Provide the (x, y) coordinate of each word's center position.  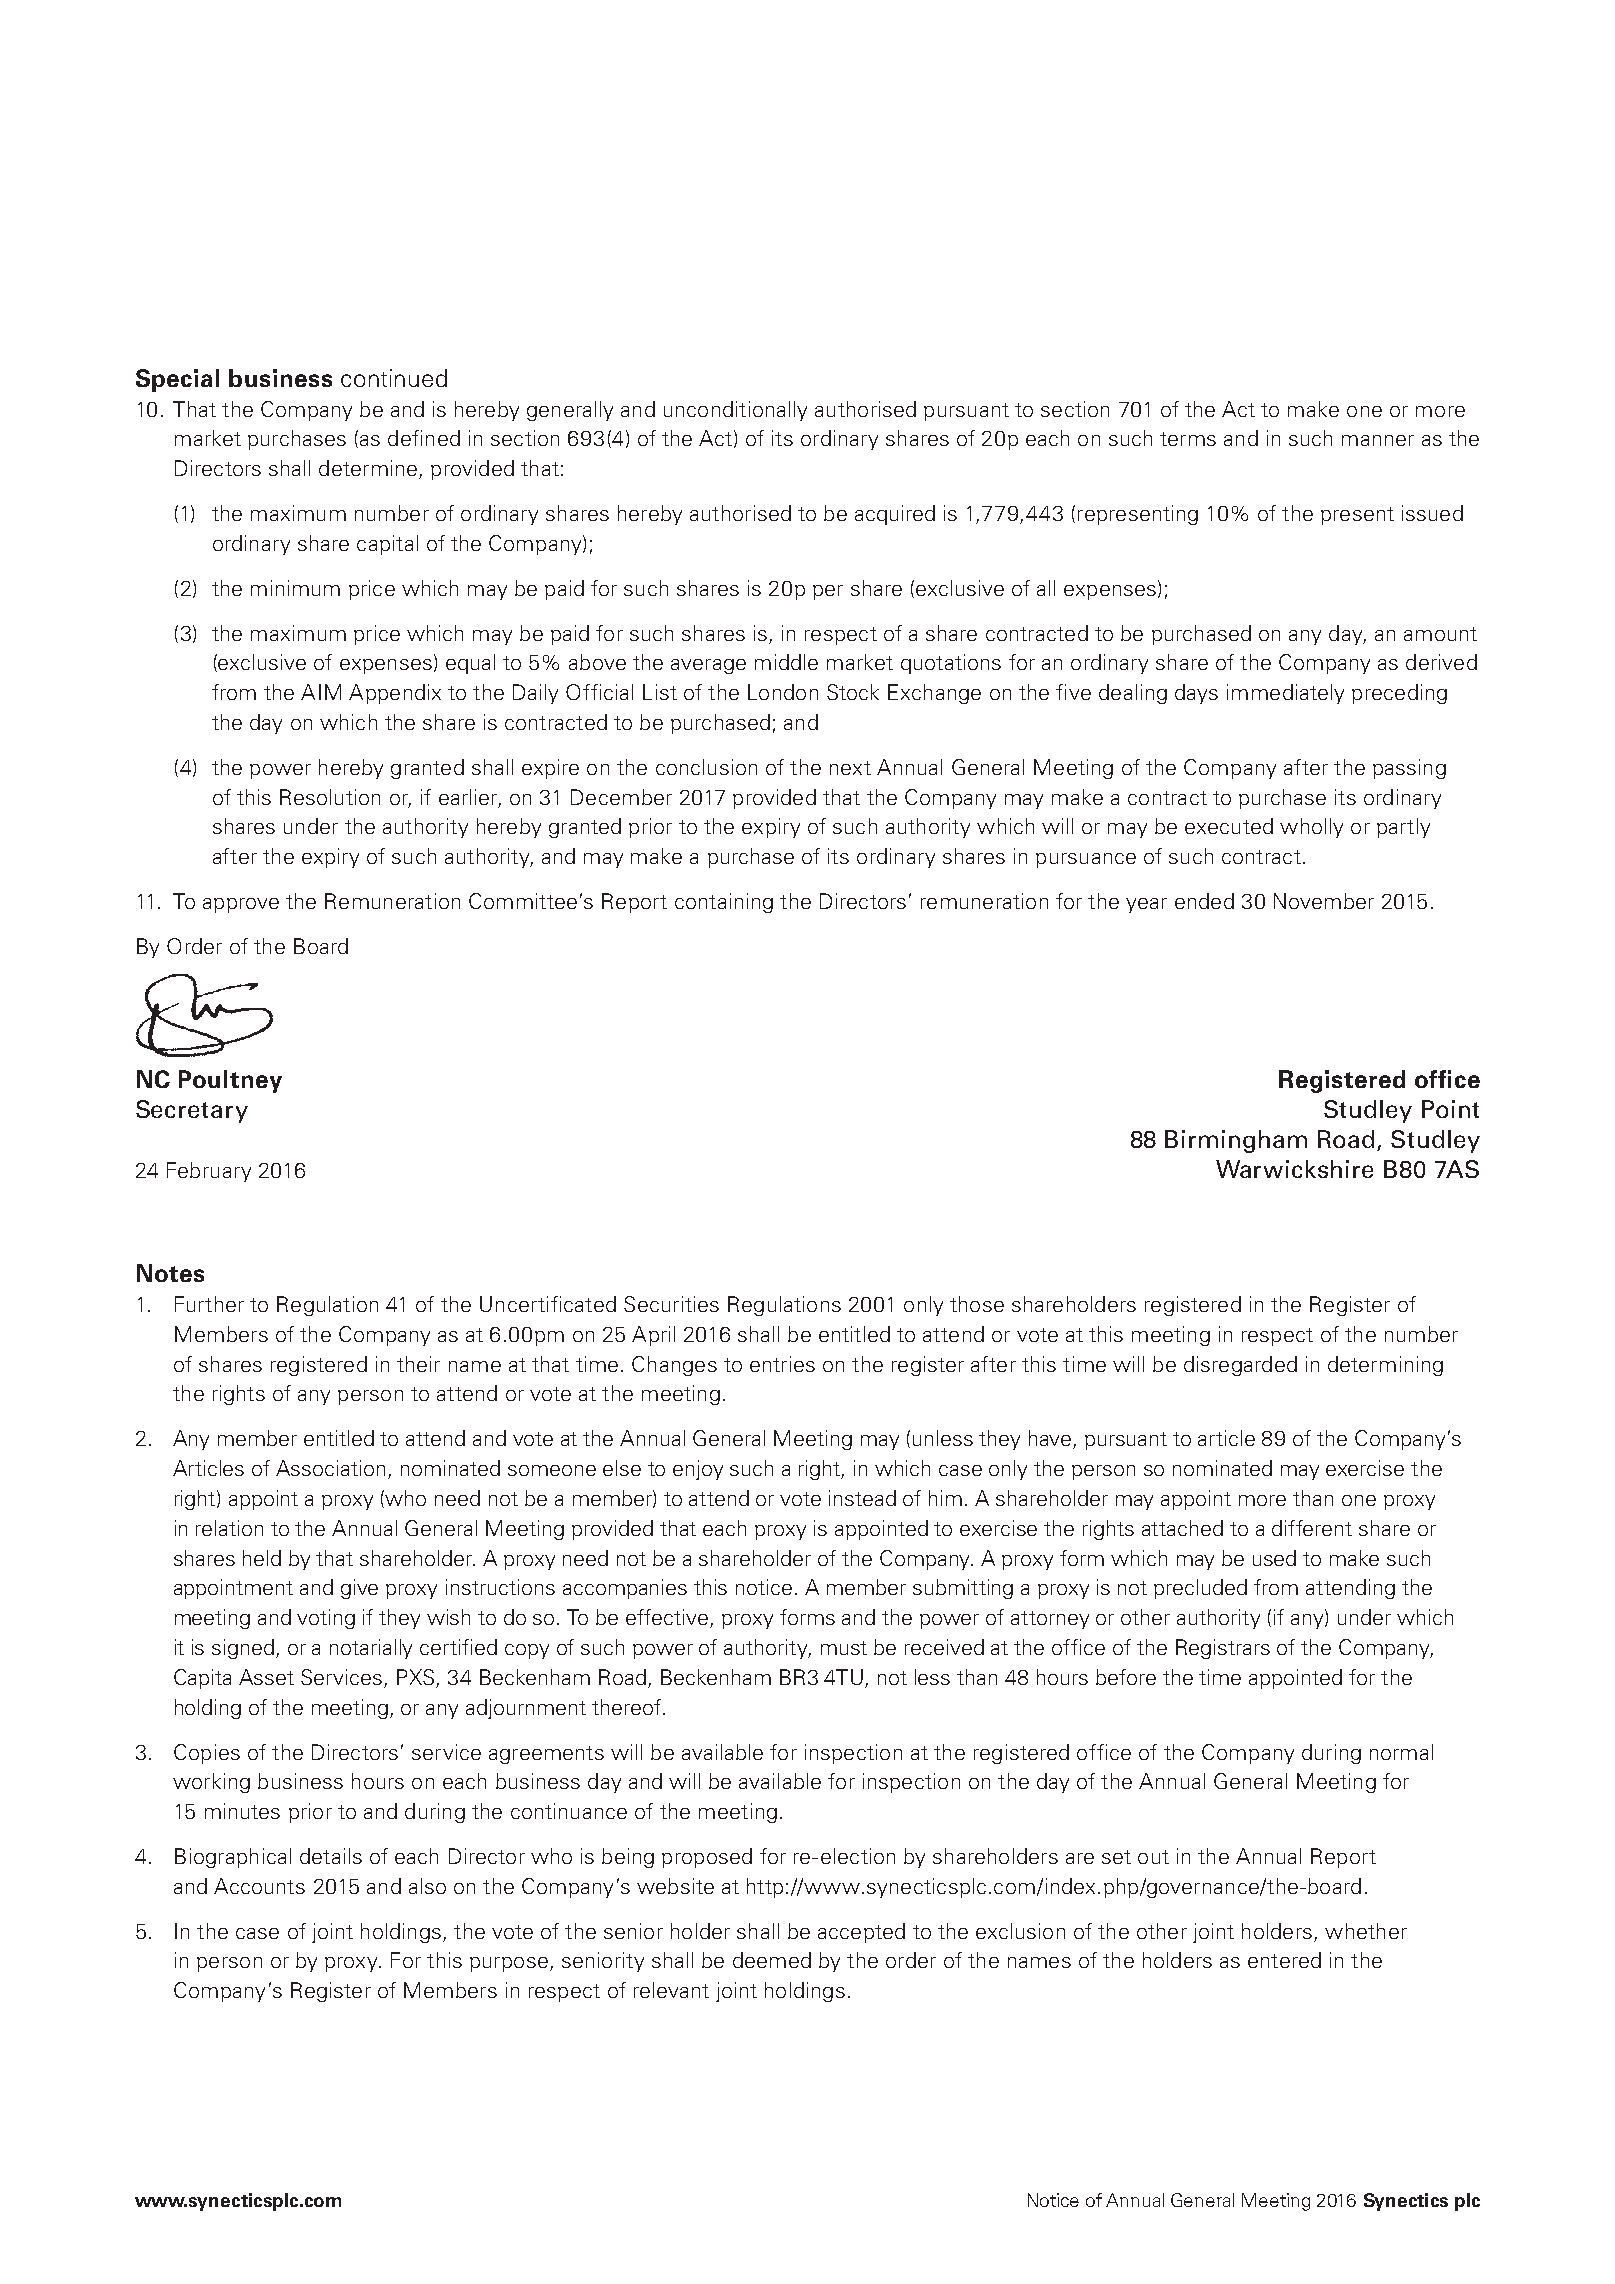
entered (1284, 1960)
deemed (772, 1960)
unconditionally (735, 411)
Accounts (259, 1886)
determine (369, 469)
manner (1378, 440)
